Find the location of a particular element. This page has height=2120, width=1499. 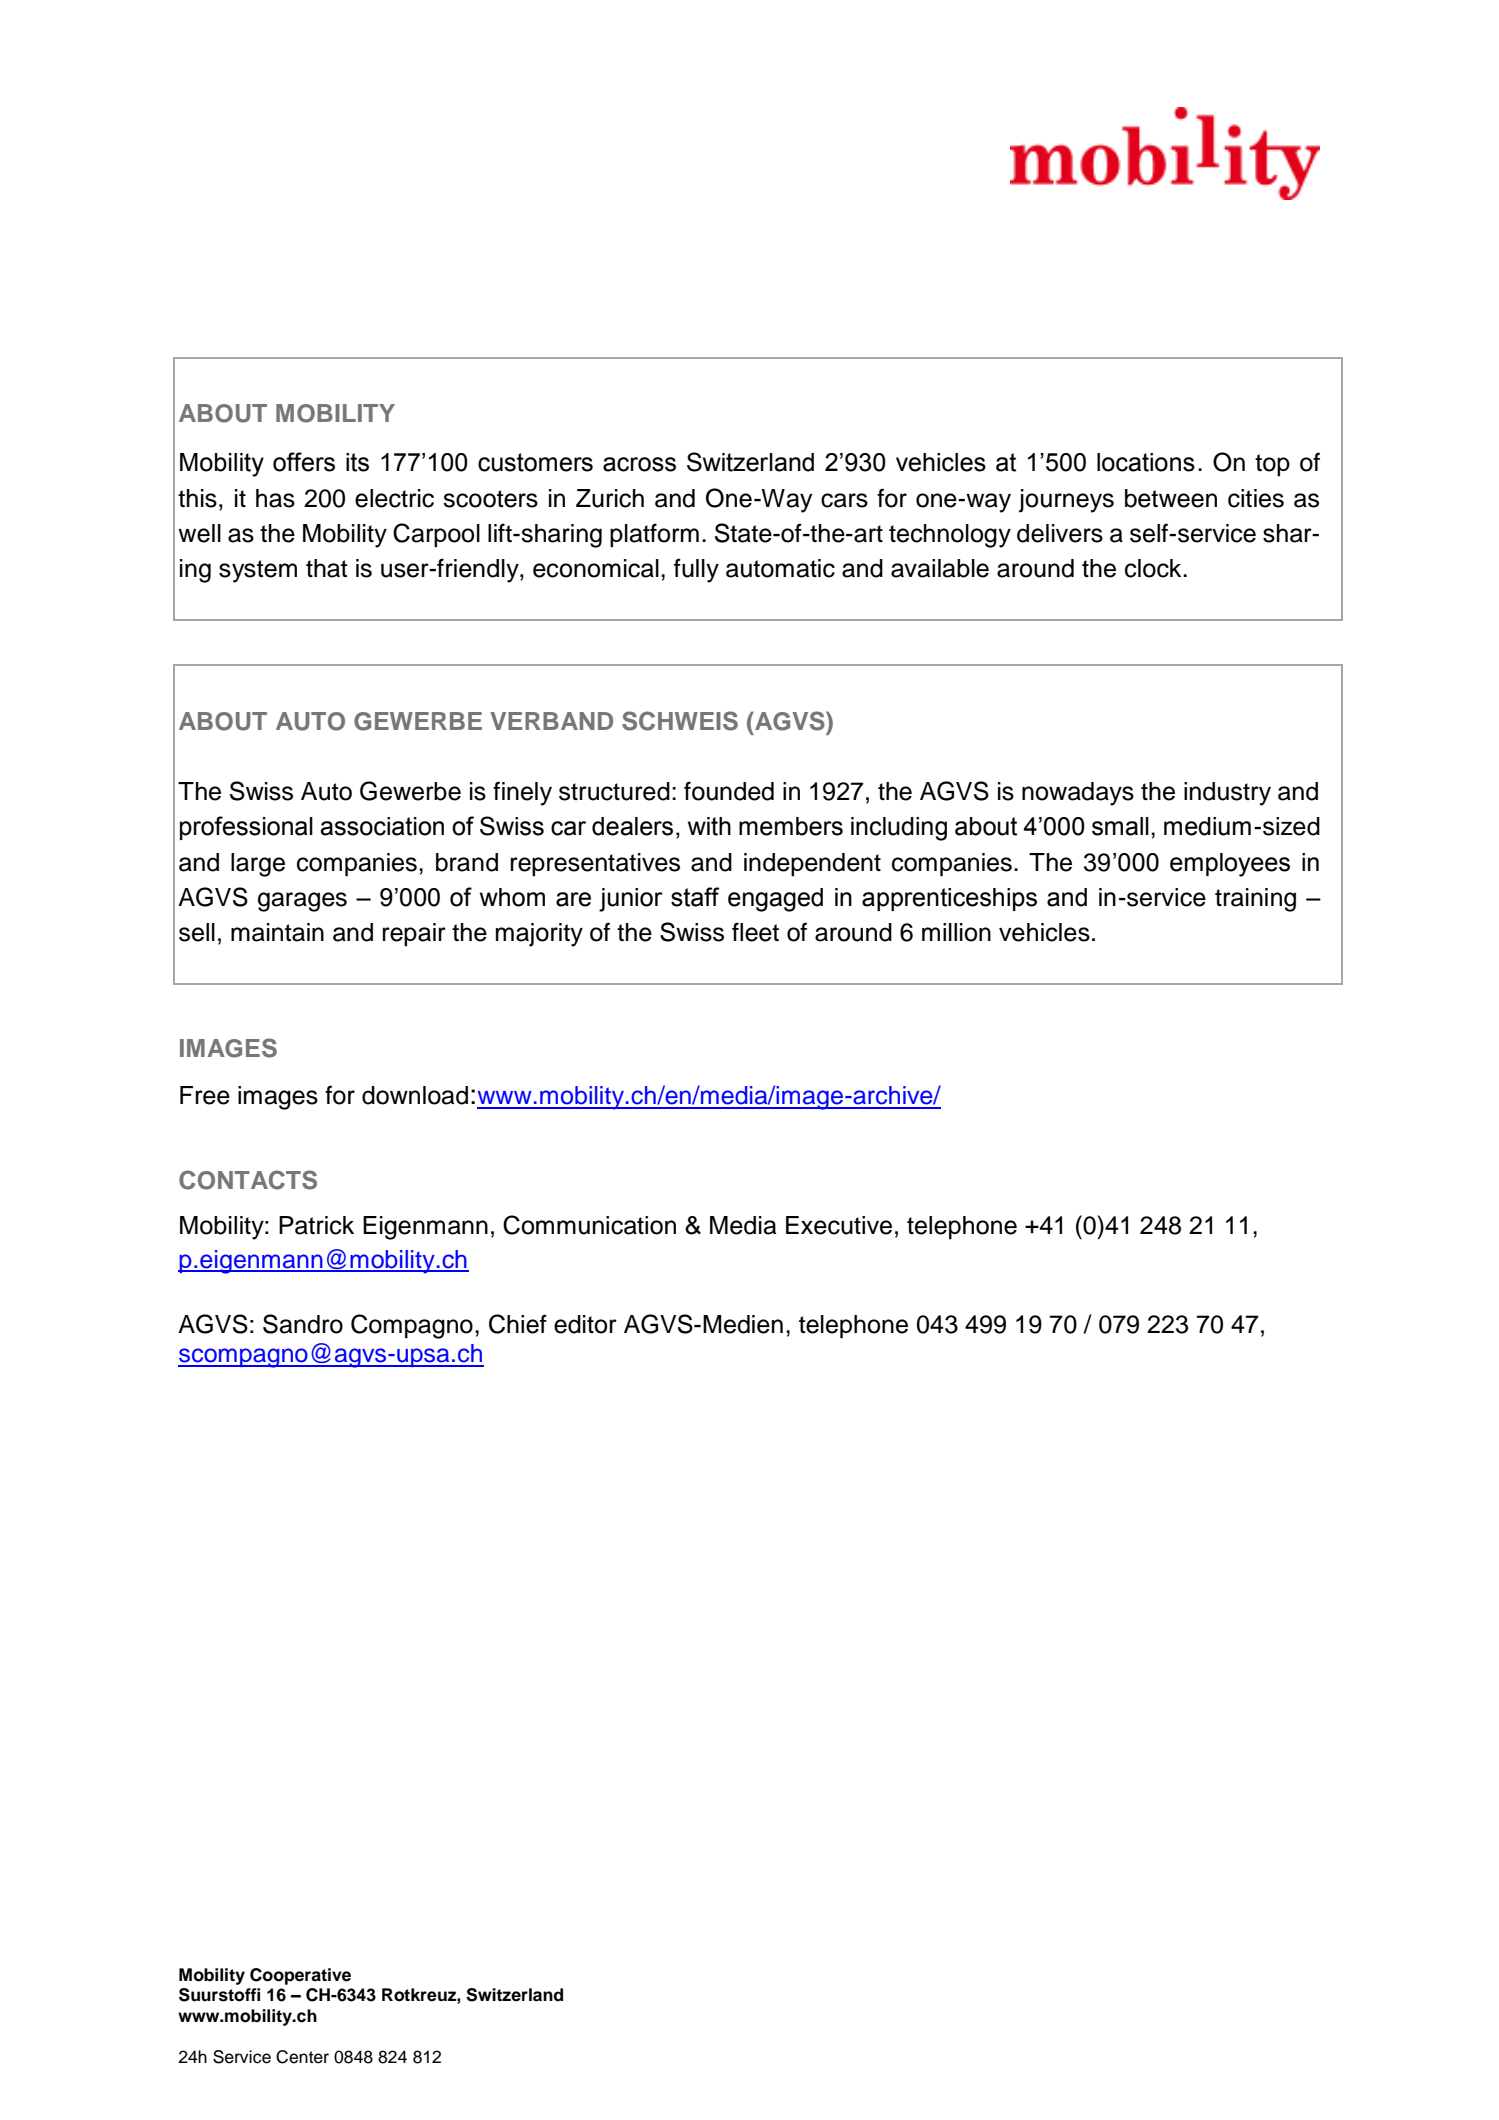

editor is located at coordinates (585, 1324).
